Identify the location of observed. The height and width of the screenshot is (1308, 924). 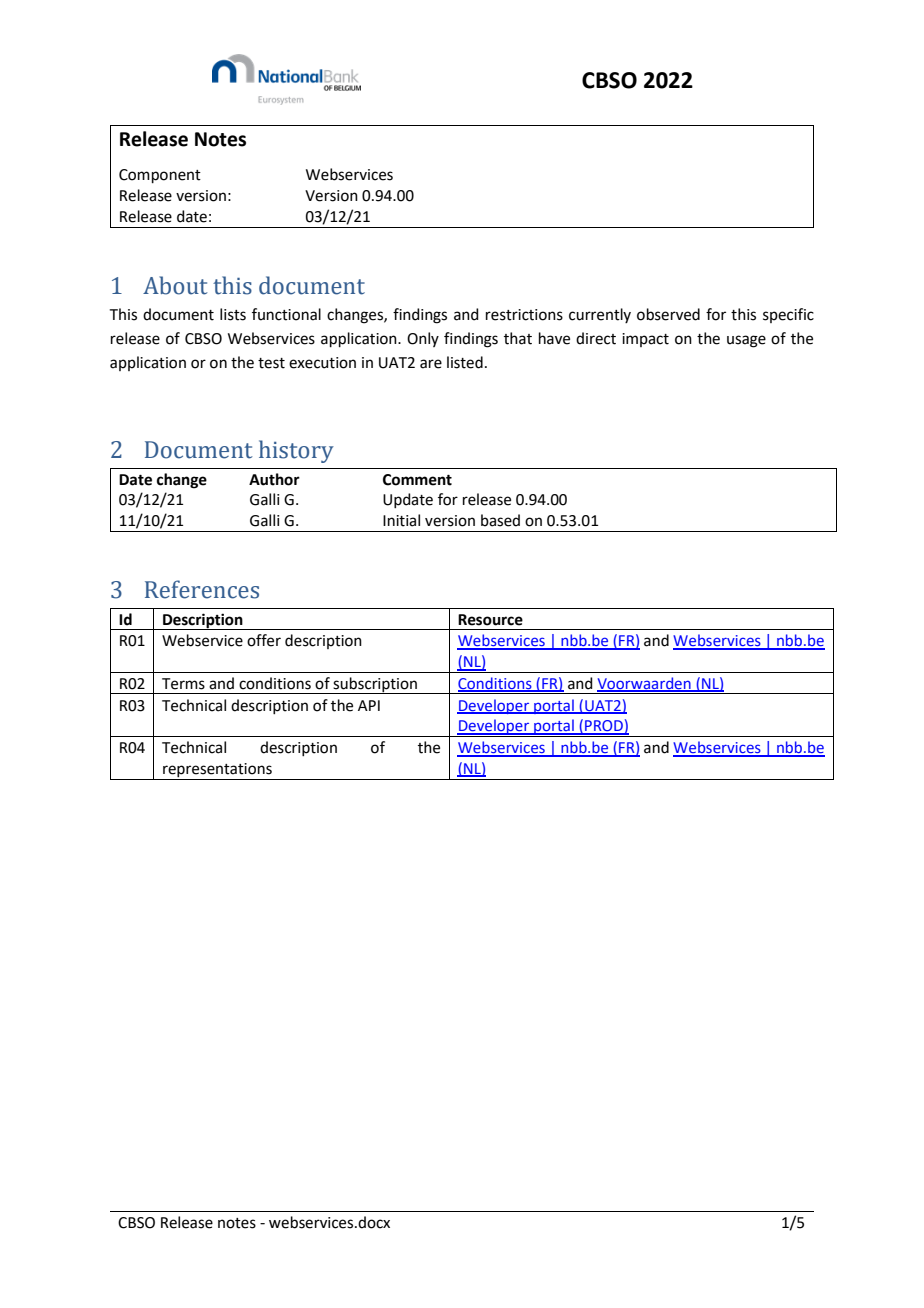
(668, 314).
